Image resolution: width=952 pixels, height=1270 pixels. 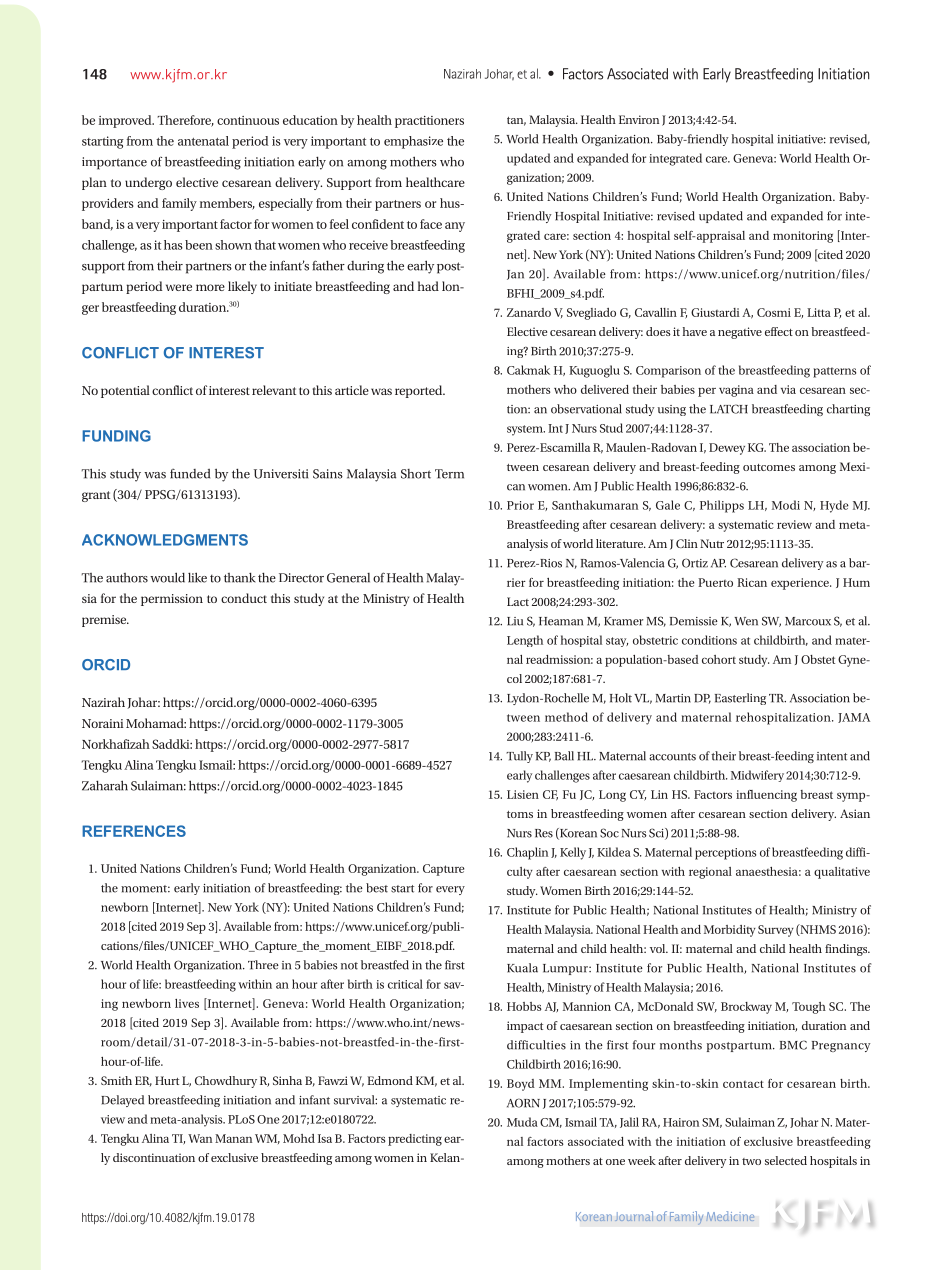 What do you see at coordinates (134, 831) in the screenshot?
I see `REFERENCES` at bounding box center [134, 831].
